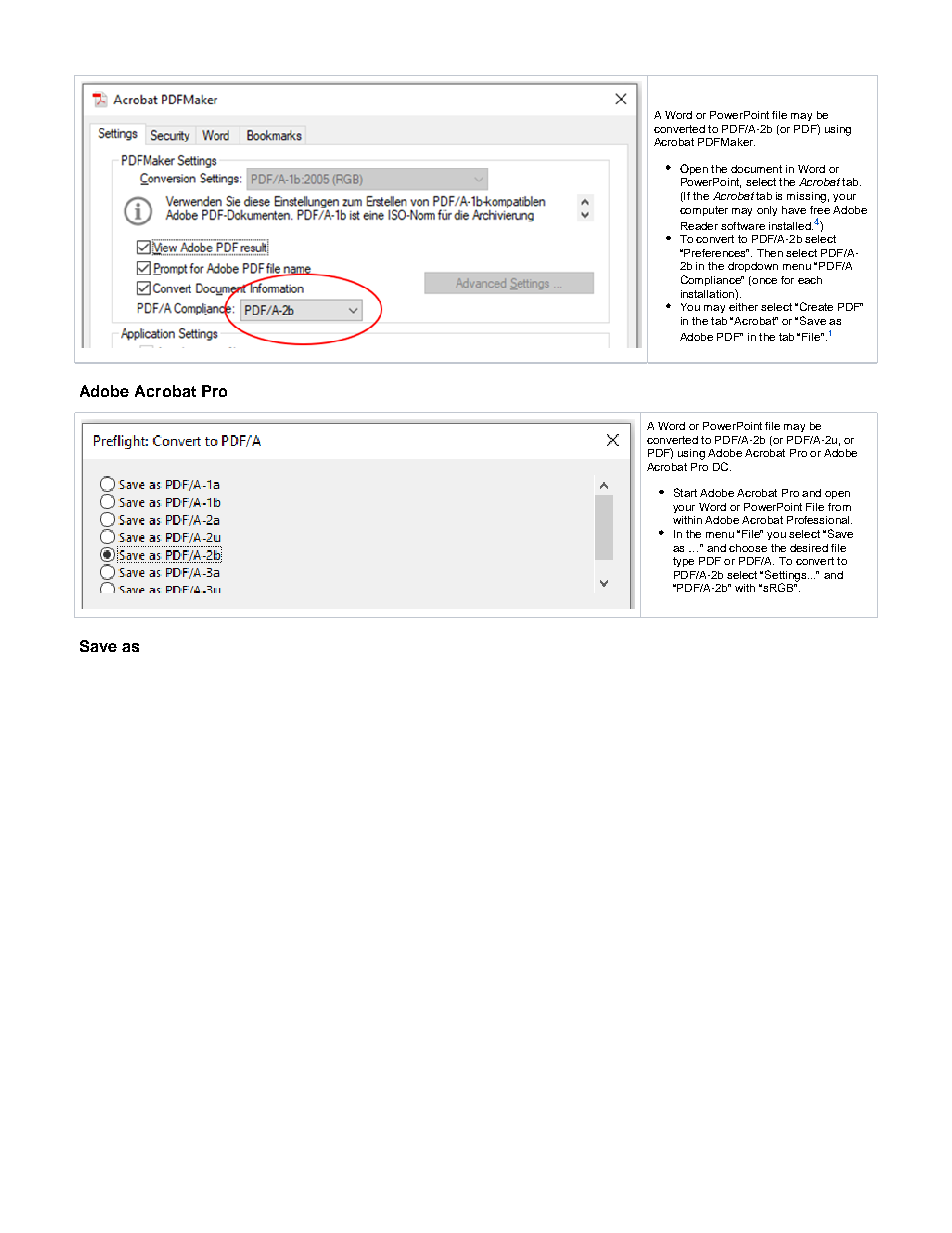 The height and width of the screenshot is (1233, 952). Describe the element at coordinates (748, 548) in the screenshot. I see `choose` at that location.
